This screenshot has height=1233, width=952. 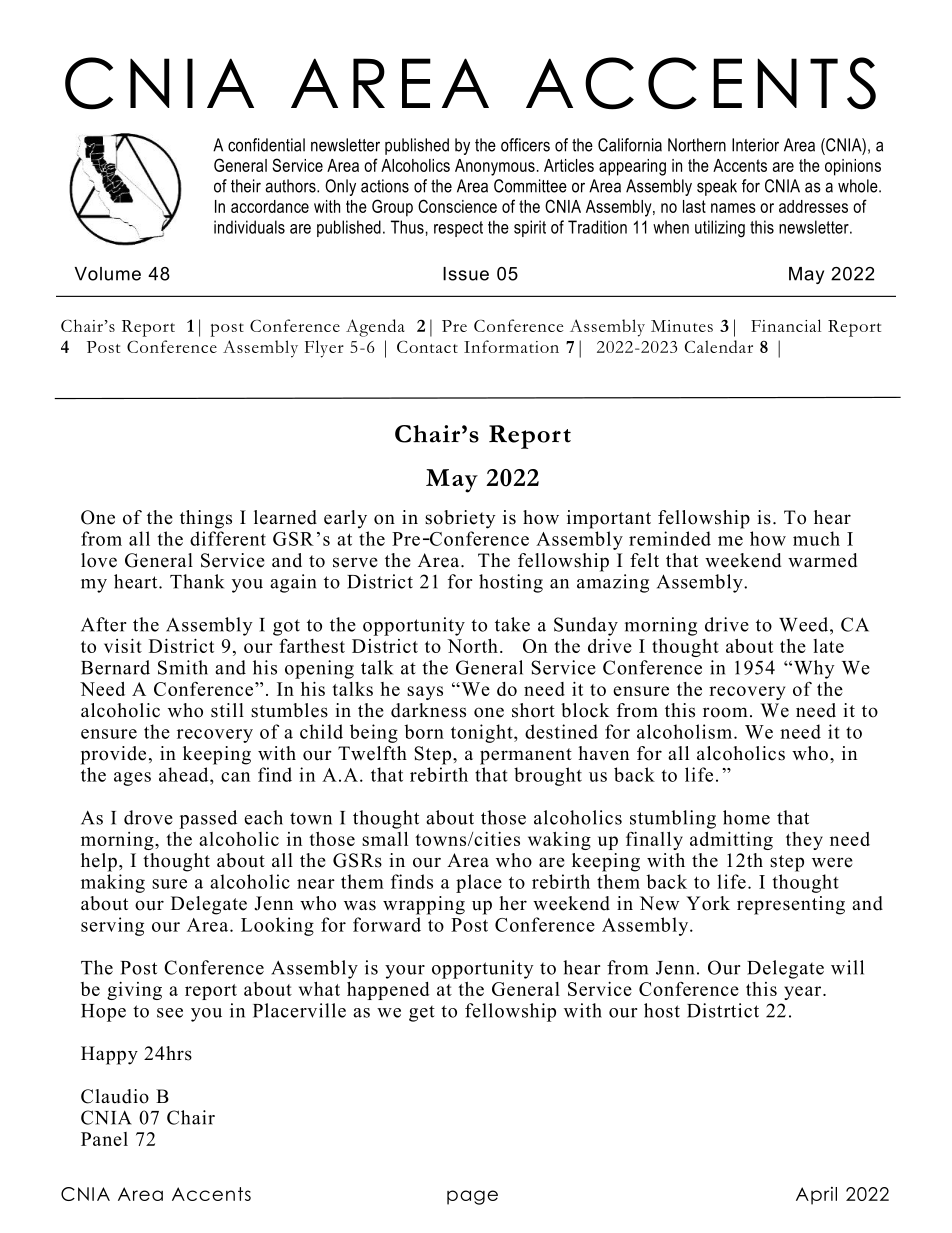 What do you see at coordinates (183, 667) in the screenshot?
I see `Smith` at bounding box center [183, 667].
